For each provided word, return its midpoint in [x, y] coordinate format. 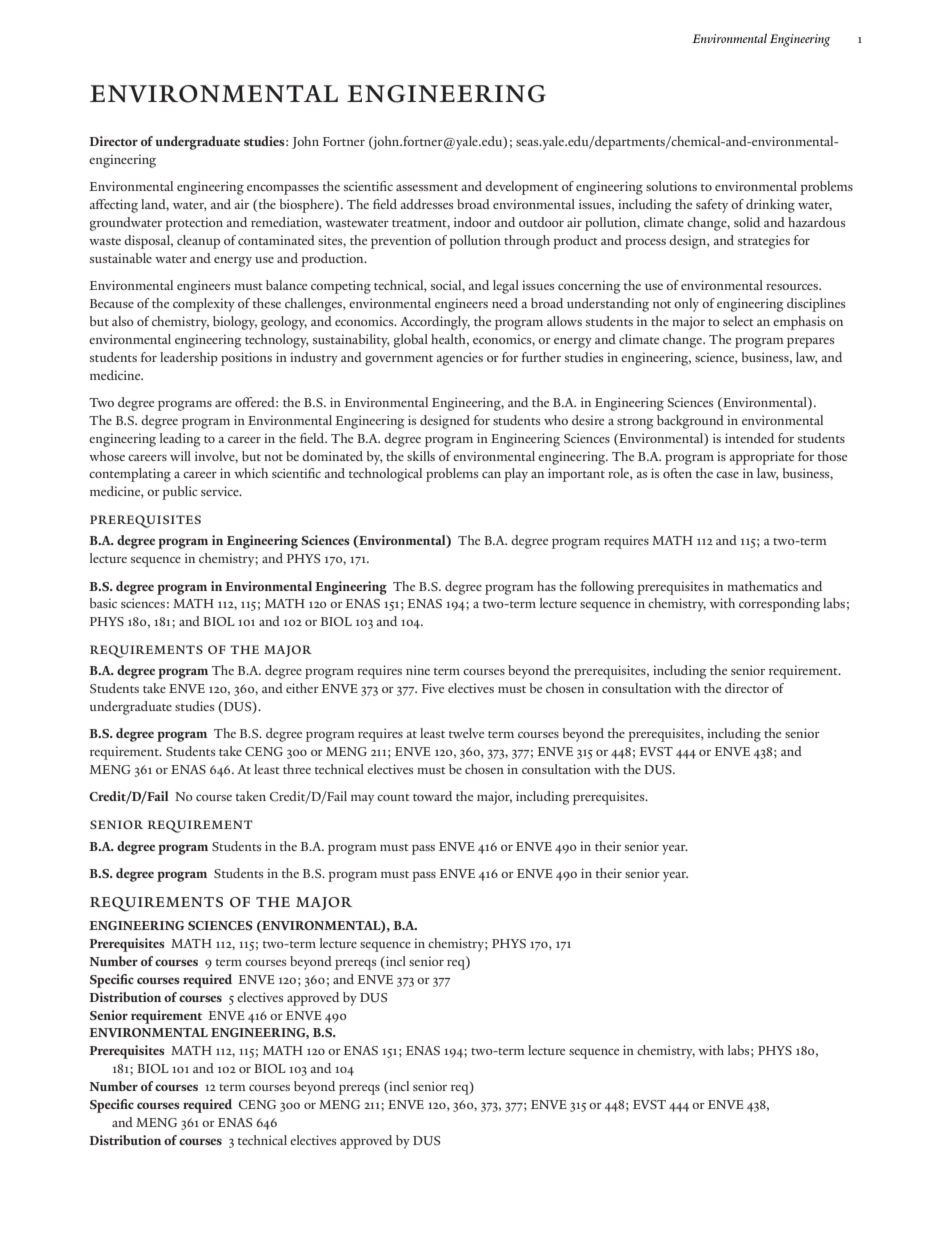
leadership [189, 359]
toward [433, 796]
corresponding [779, 605]
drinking [770, 206]
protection [194, 224]
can [491, 475]
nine [418, 670]
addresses [426, 204]
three [297, 769]
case [727, 475]
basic [103, 603]
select [738, 321]
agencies [459, 359]
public [180, 493]
